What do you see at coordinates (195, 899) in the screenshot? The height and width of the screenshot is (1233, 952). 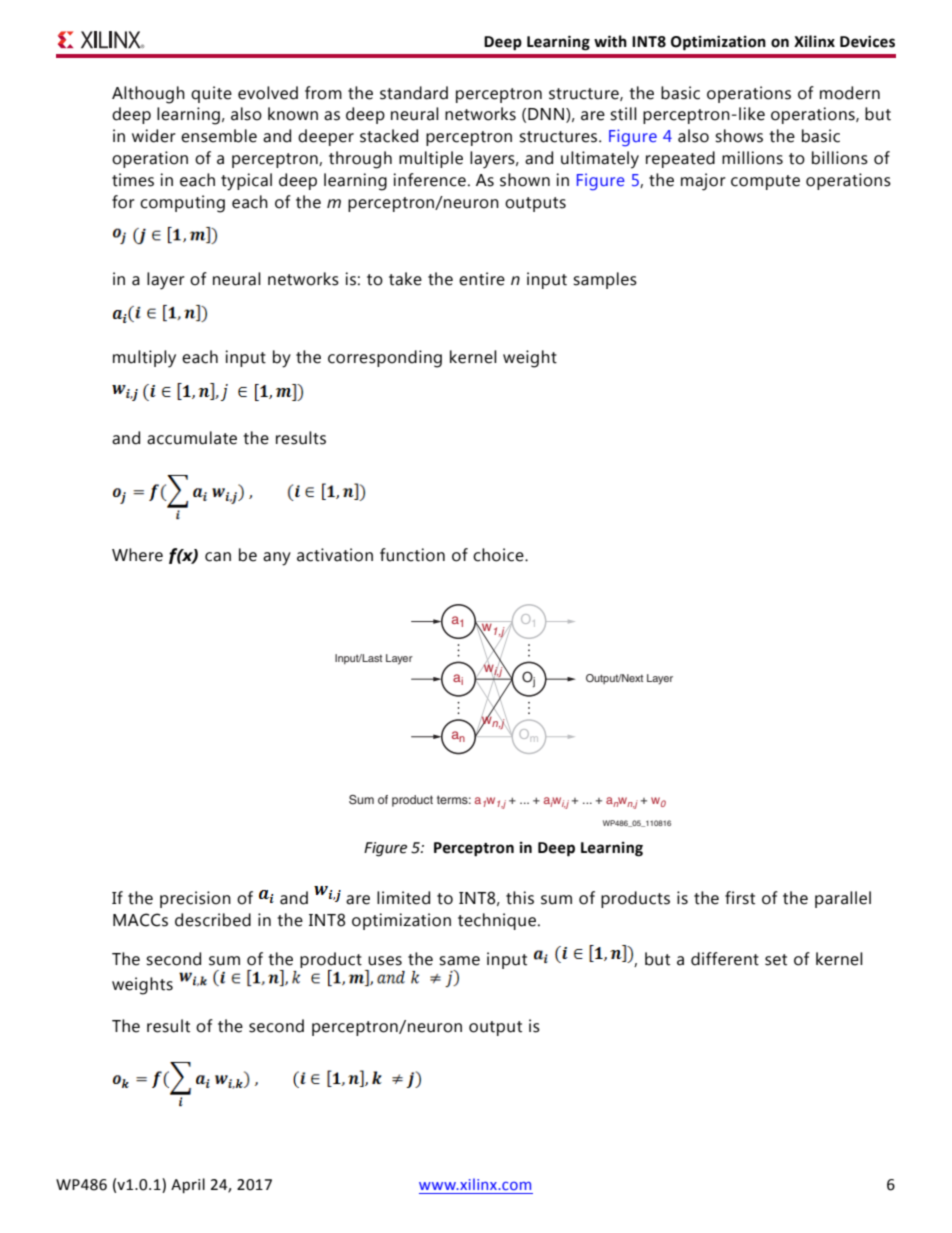 I see `precision` at bounding box center [195, 899].
